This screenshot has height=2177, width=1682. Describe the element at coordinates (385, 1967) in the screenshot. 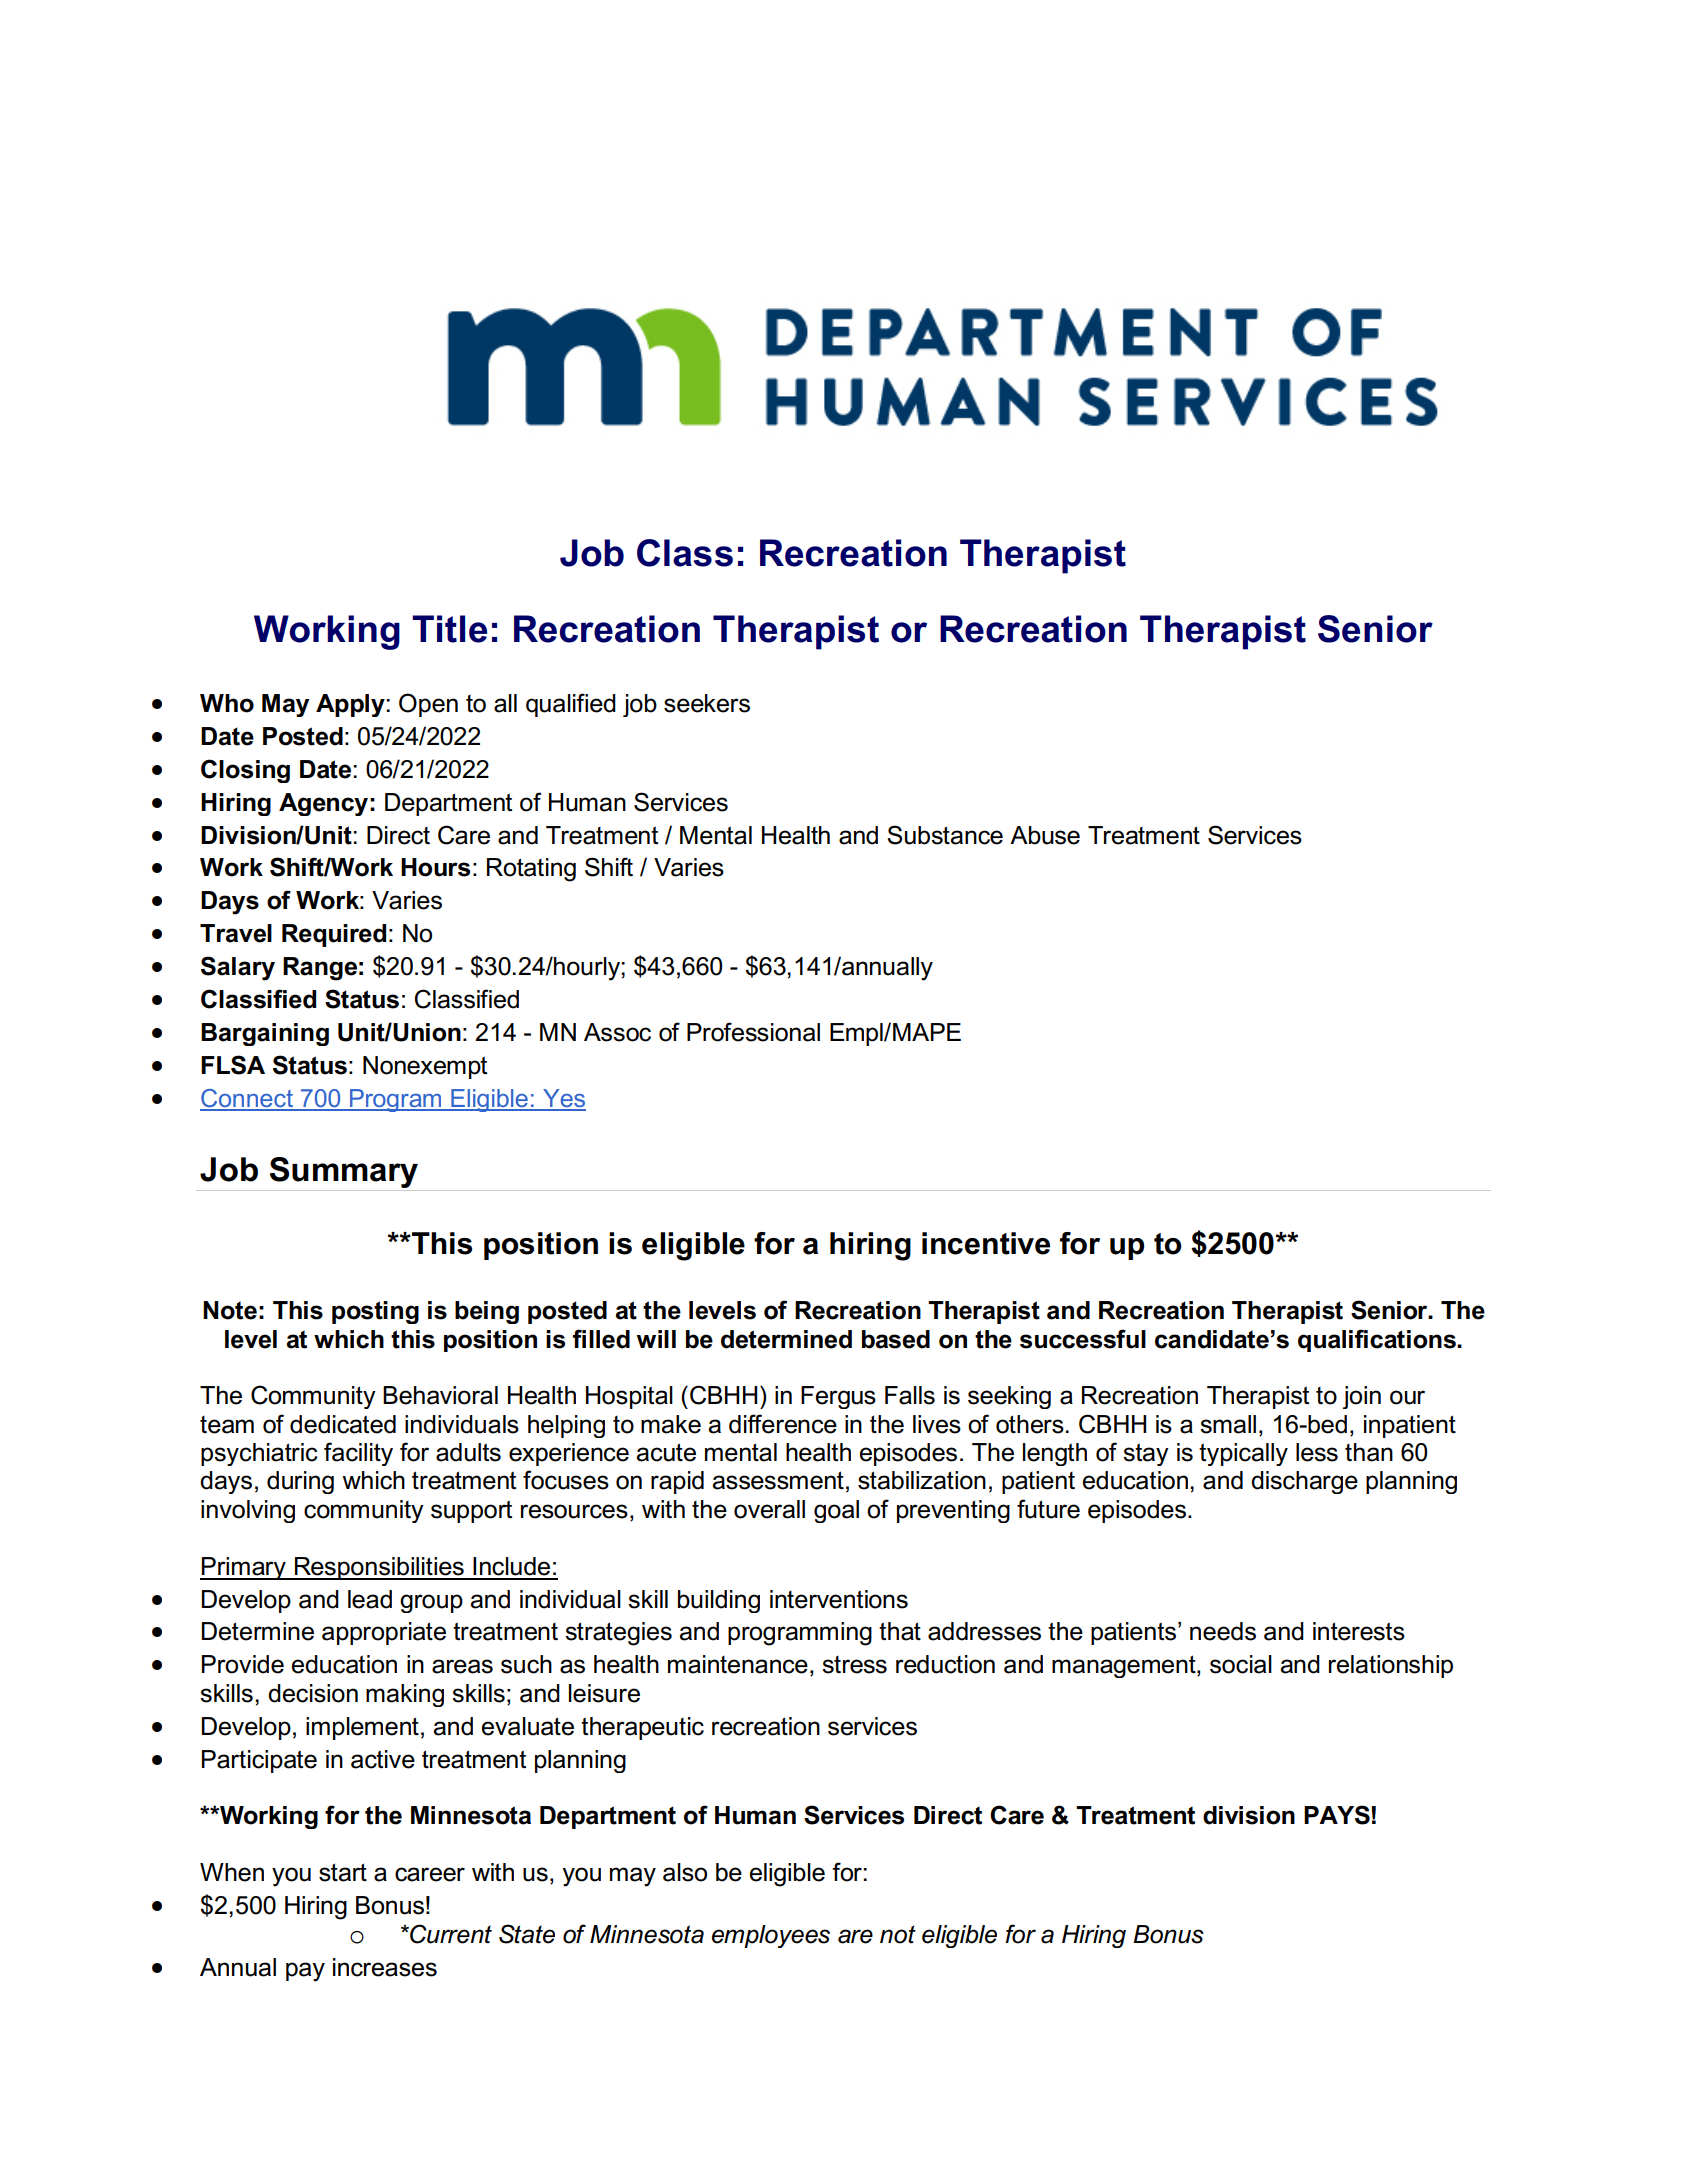

I see `increases` at that location.
